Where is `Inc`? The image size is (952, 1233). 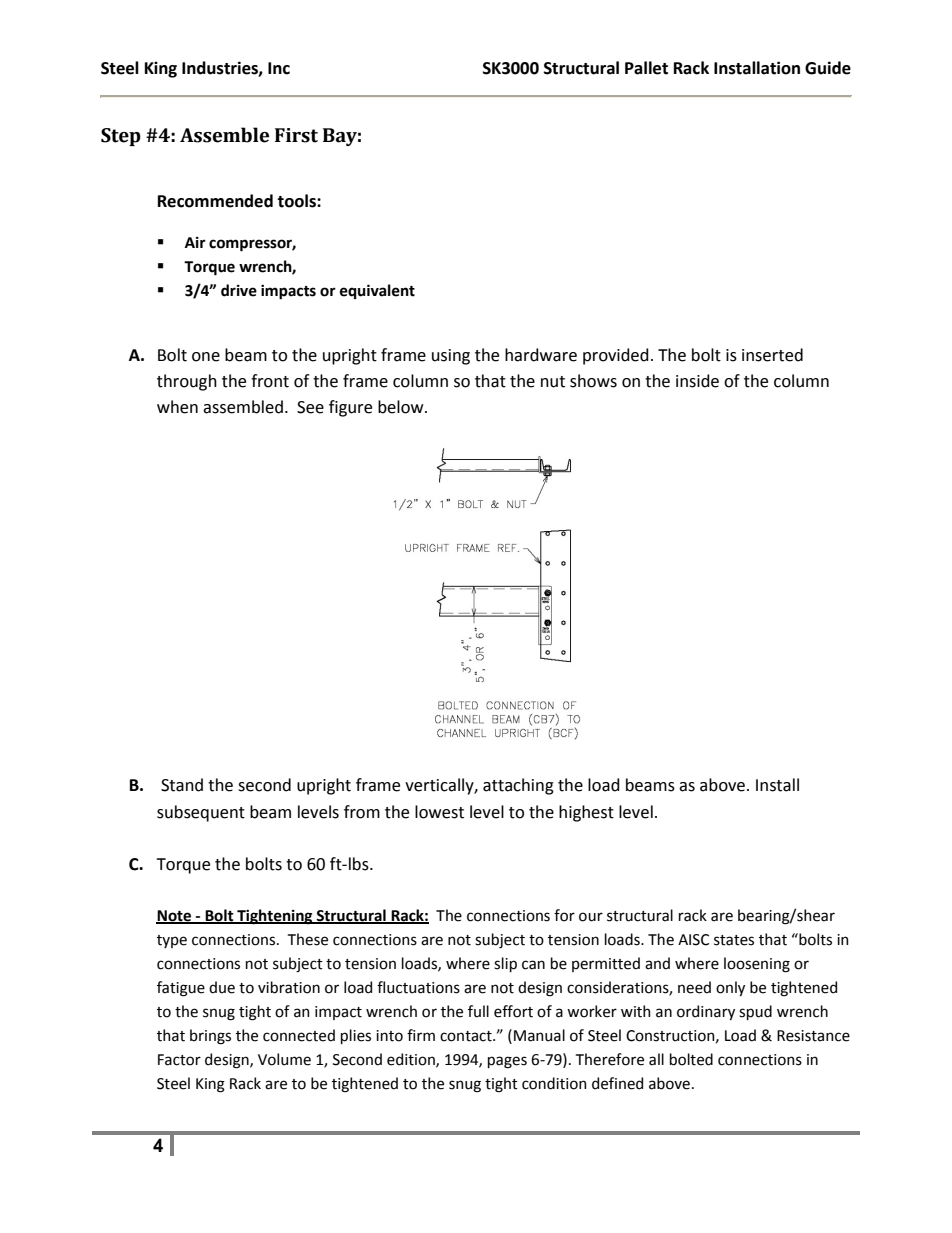 Inc is located at coordinates (279, 68).
